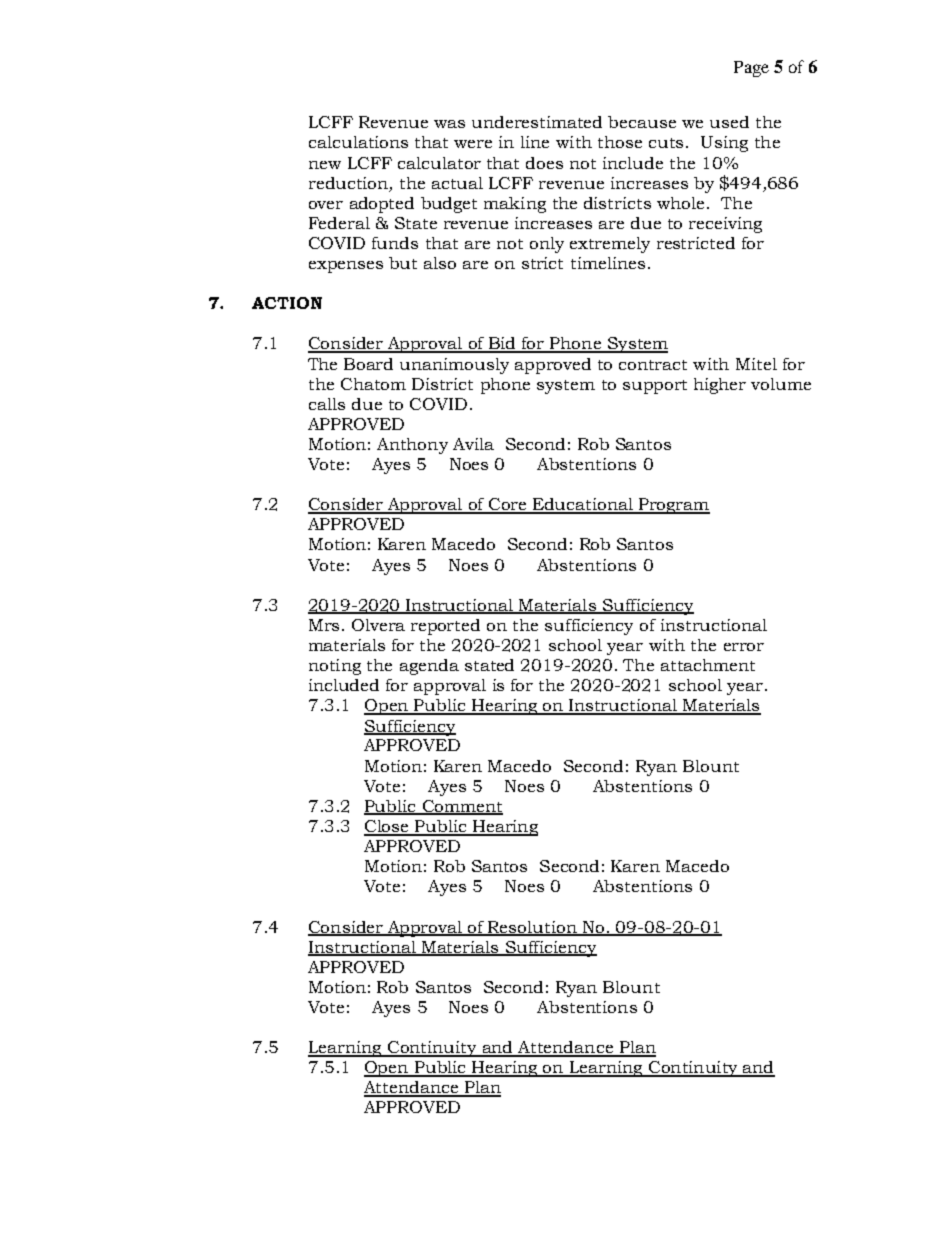  Describe the element at coordinates (324, 625) in the screenshot. I see `Mrs` at that location.
